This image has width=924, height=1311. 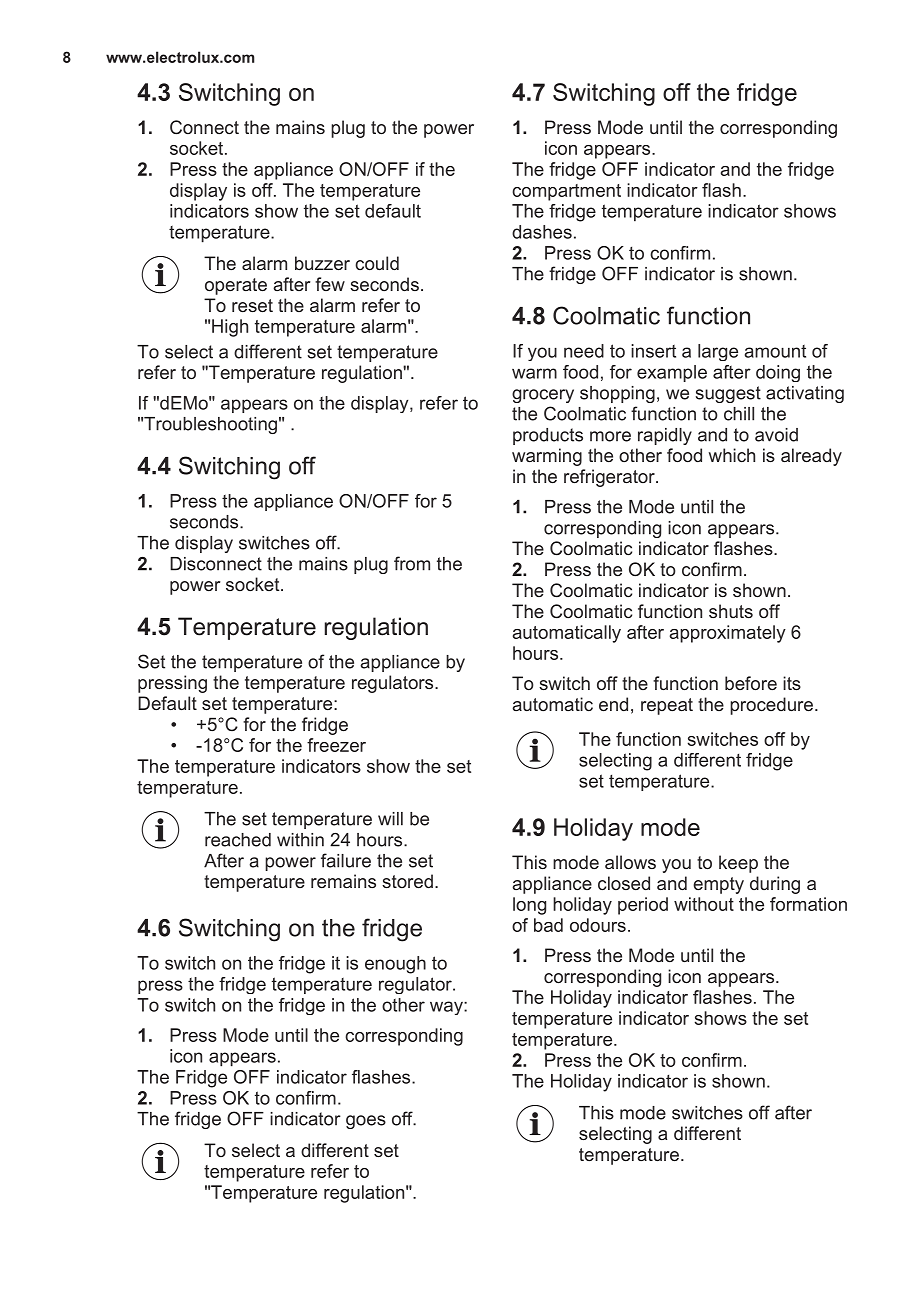 I want to click on without, so click(x=704, y=904).
